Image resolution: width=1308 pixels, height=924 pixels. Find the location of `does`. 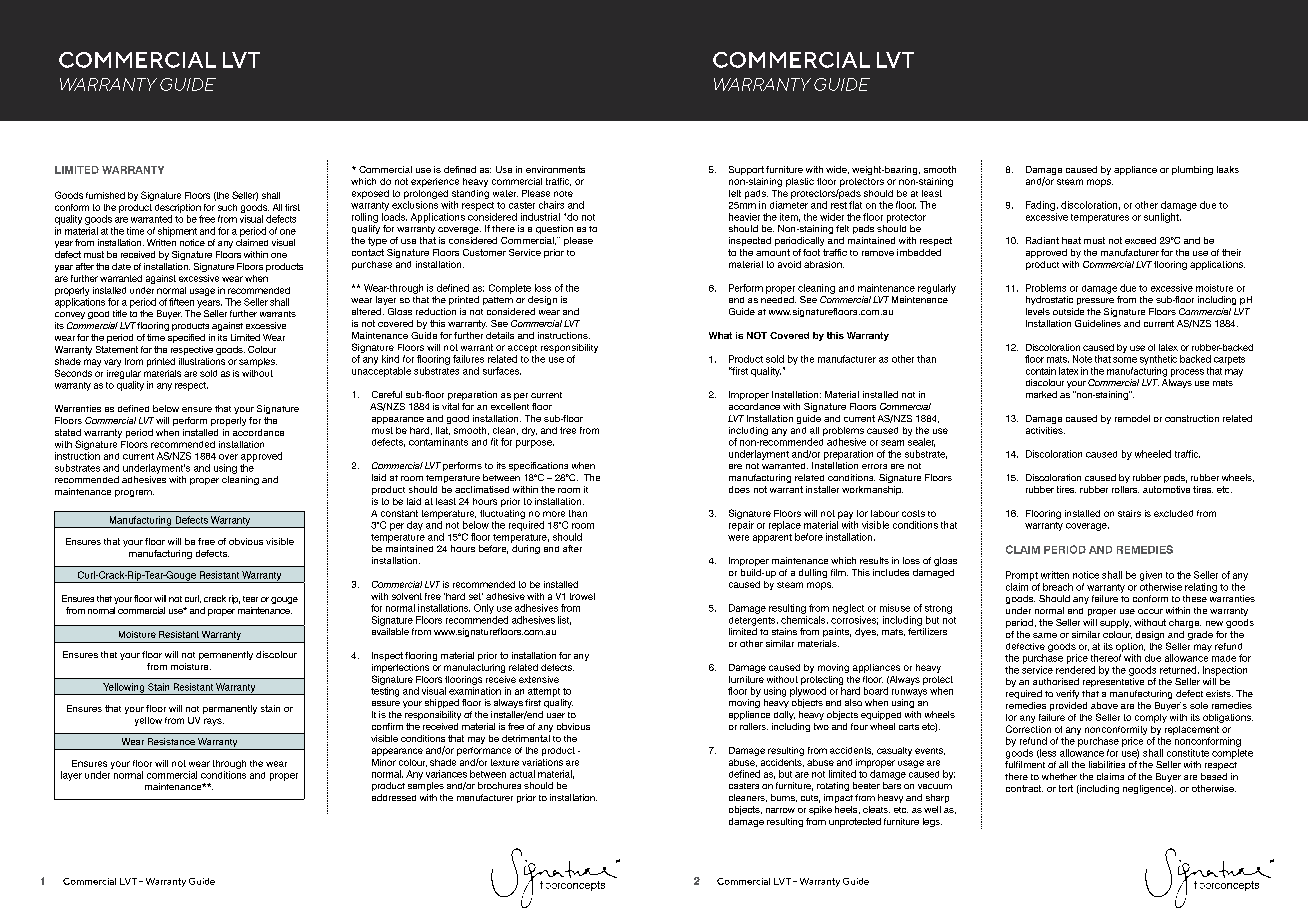

does is located at coordinates (739, 489).
